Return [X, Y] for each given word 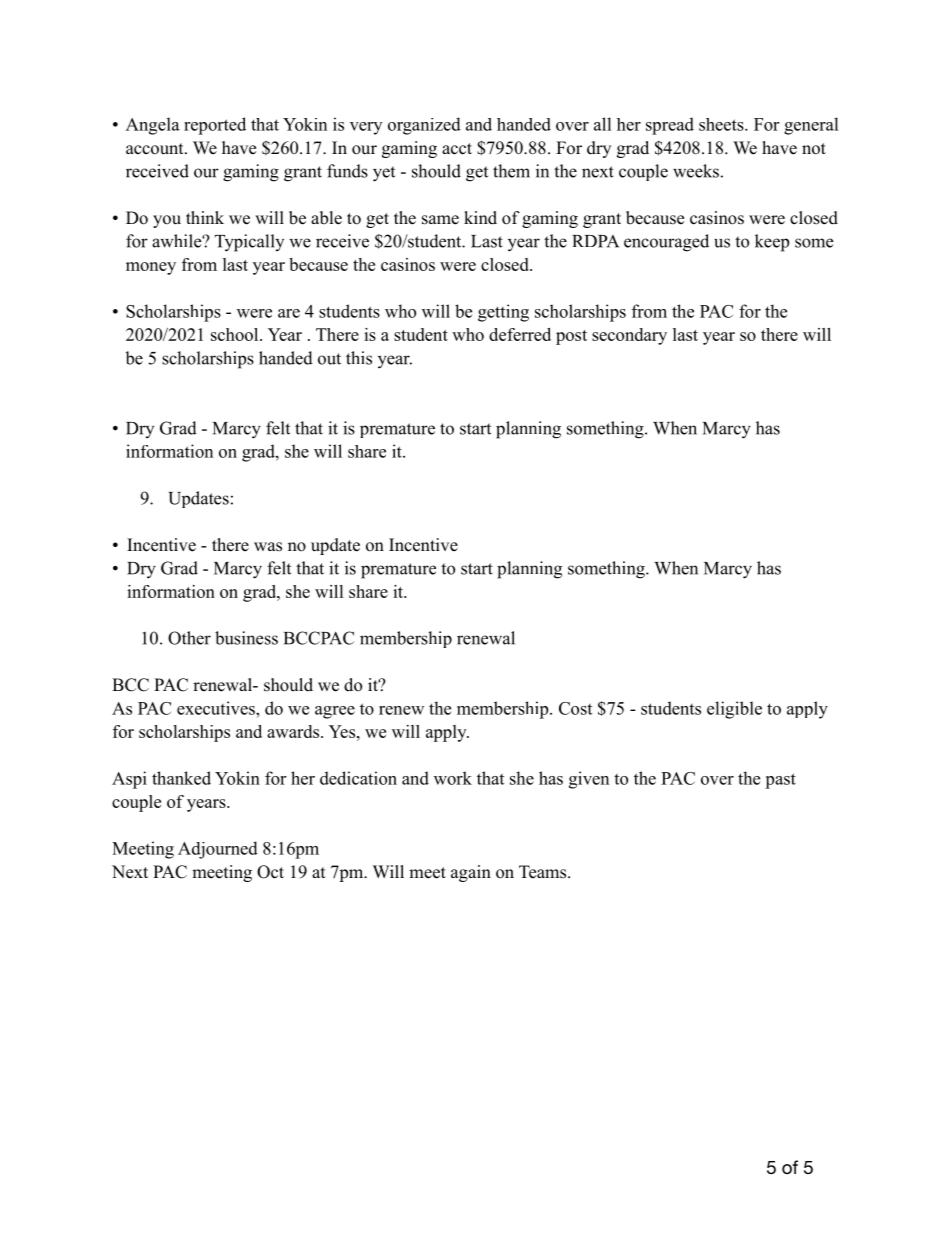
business [246, 638]
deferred [520, 334]
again [471, 873]
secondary [629, 336]
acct [457, 149]
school [236, 334]
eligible [734, 710]
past [780, 781]
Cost [575, 708]
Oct [270, 872]
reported [215, 126]
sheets [722, 124]
